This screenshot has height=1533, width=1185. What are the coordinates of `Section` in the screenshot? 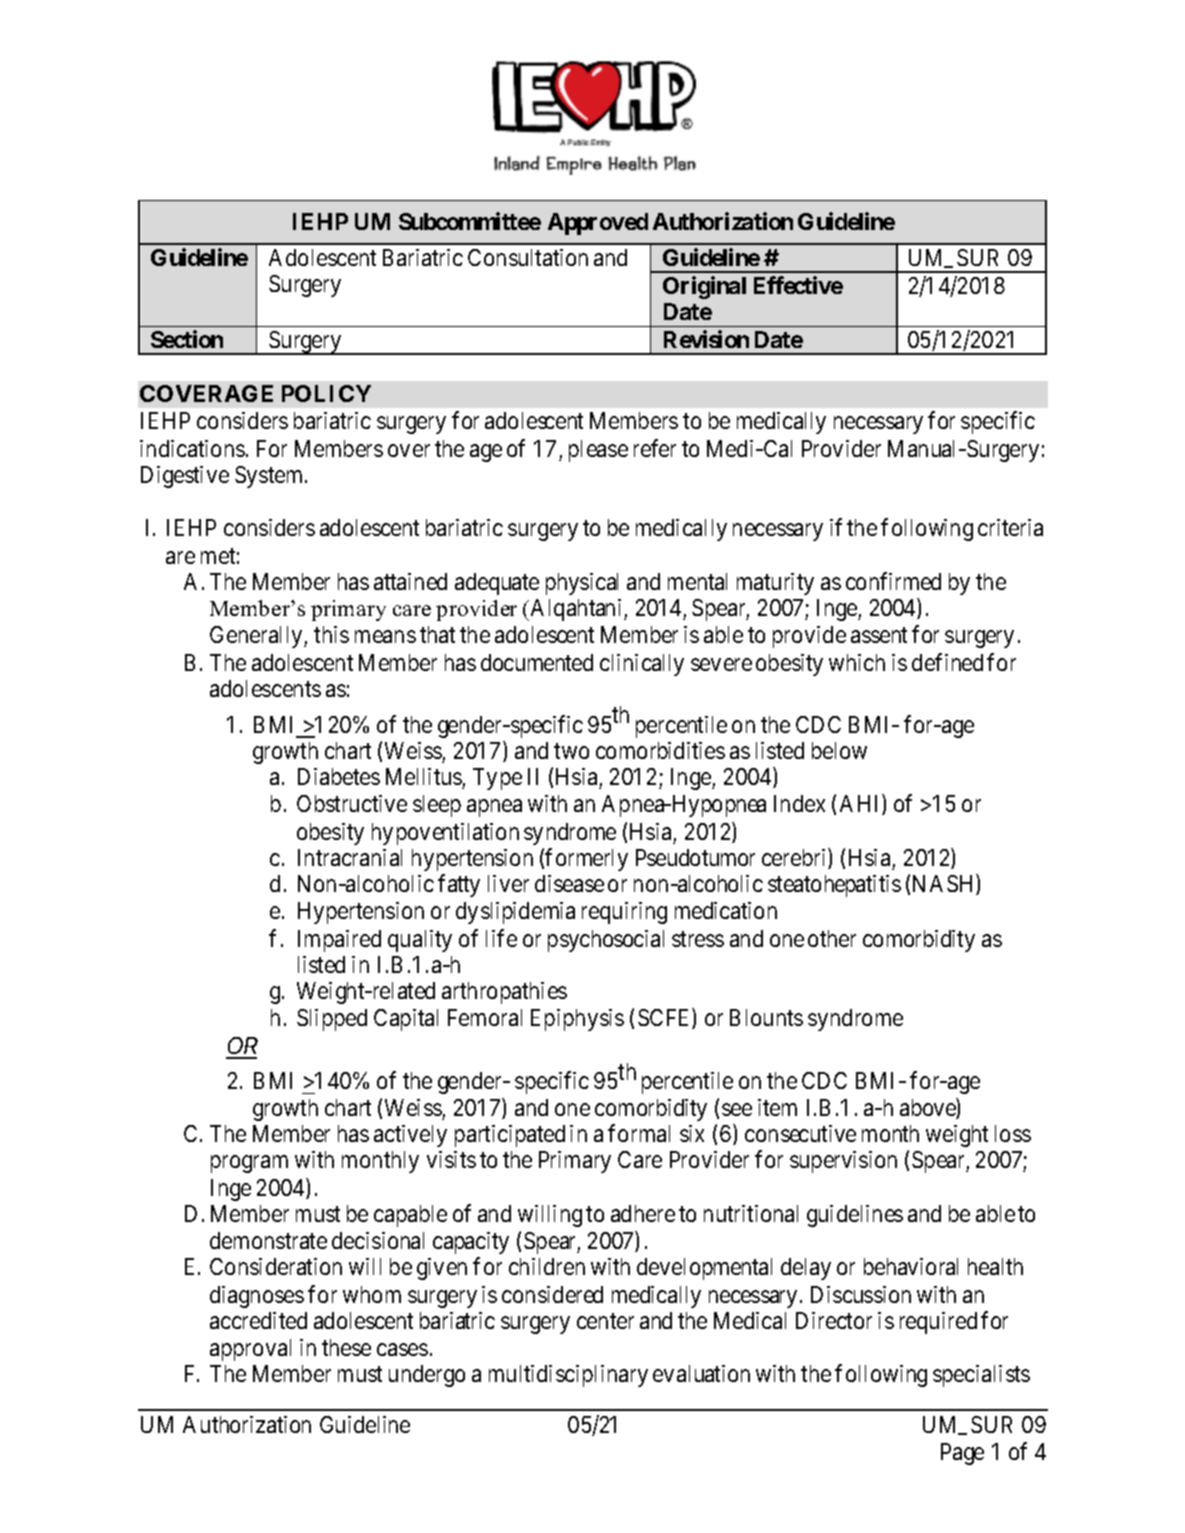 It's located at (187, 339).
